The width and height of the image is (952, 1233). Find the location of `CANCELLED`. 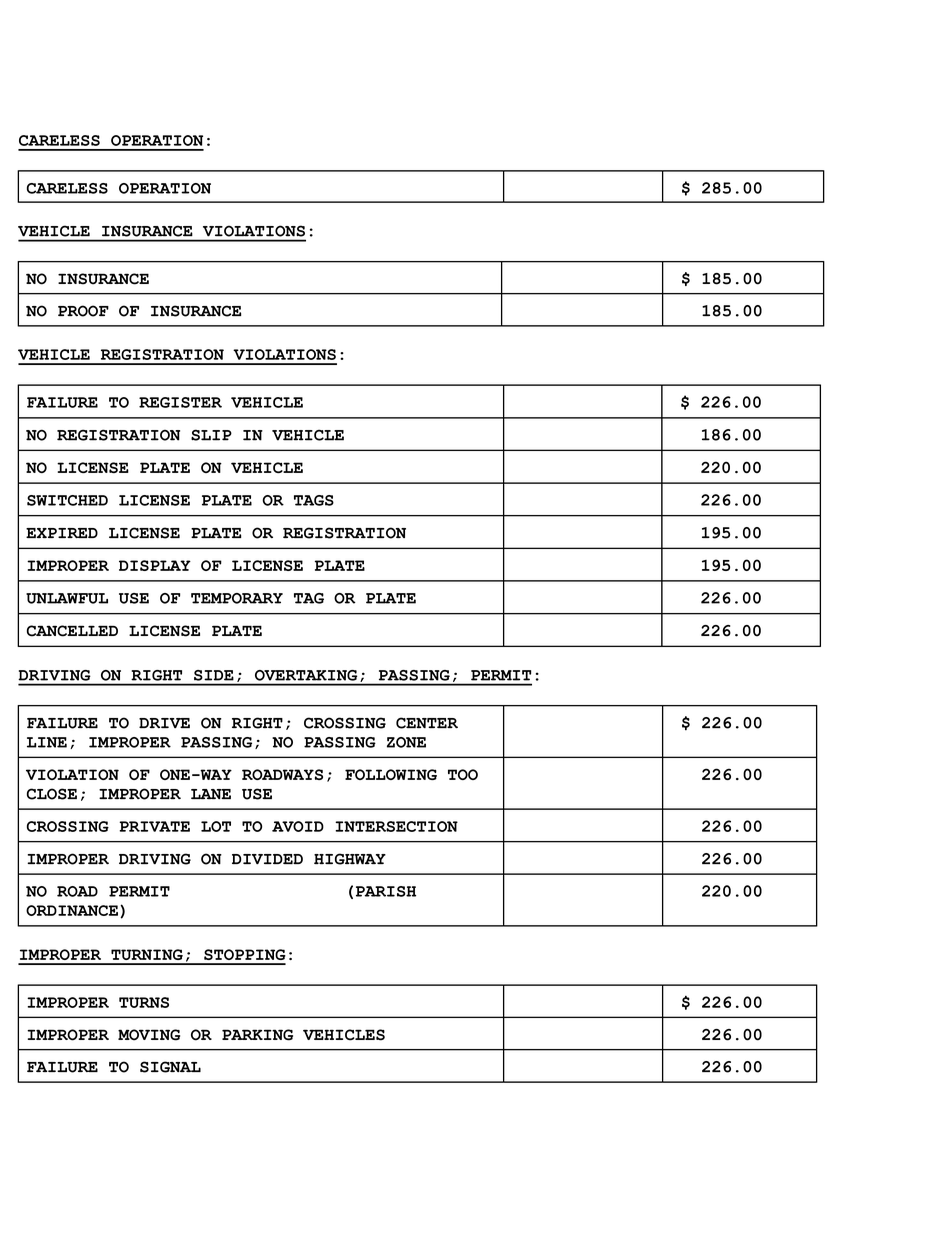

CANCELLED is located at coordinates (72, 631).
